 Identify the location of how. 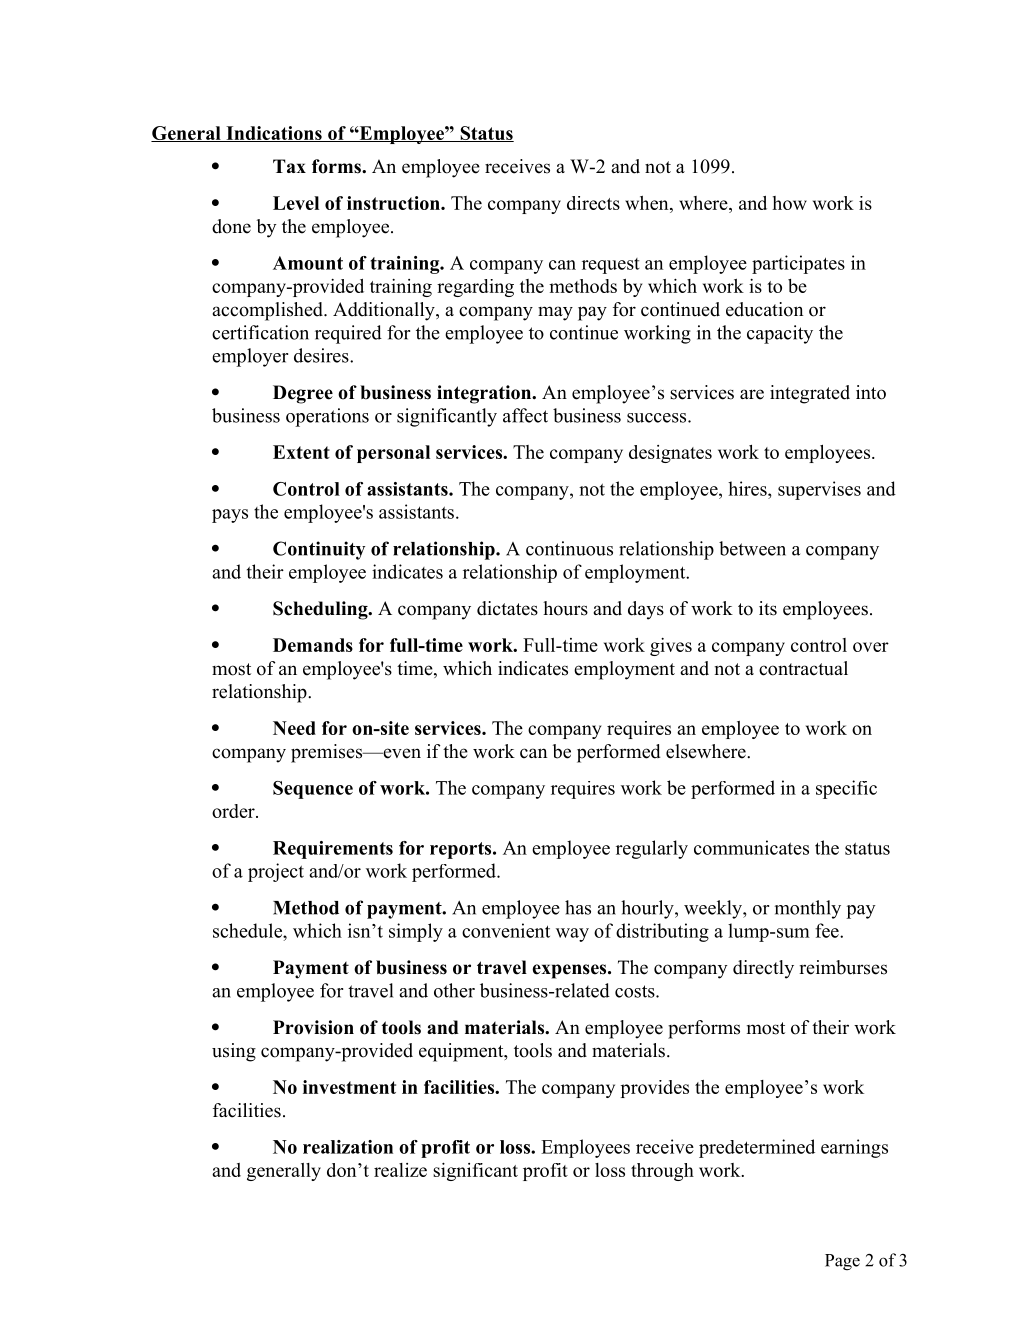
(789, 203).
